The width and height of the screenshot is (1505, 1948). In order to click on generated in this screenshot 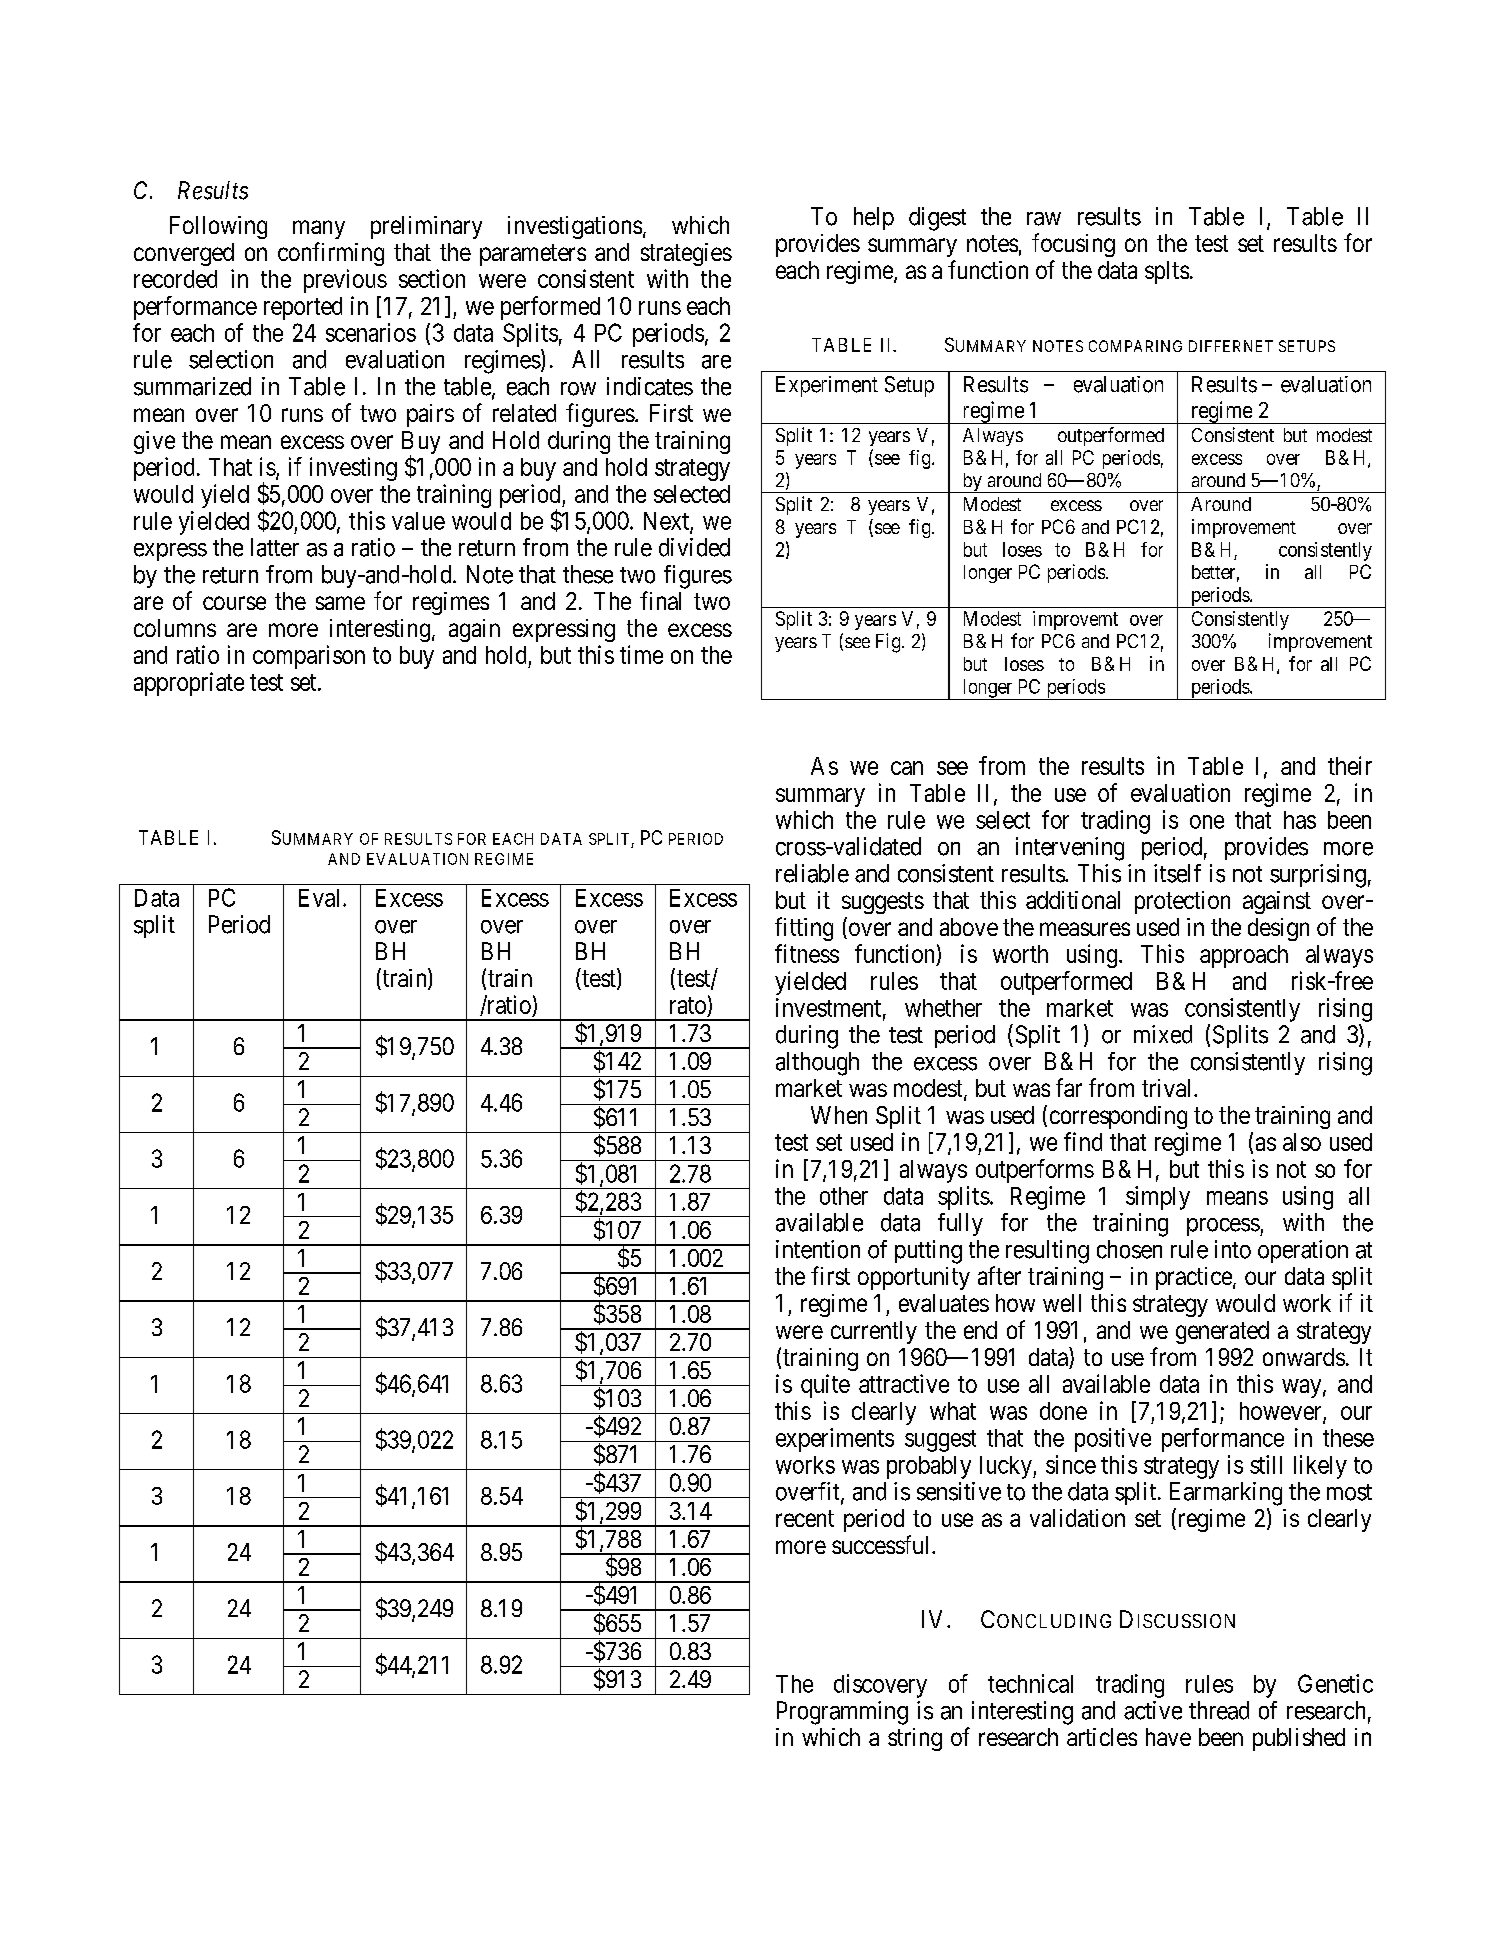, I will do `click(1222, 1332)`.
